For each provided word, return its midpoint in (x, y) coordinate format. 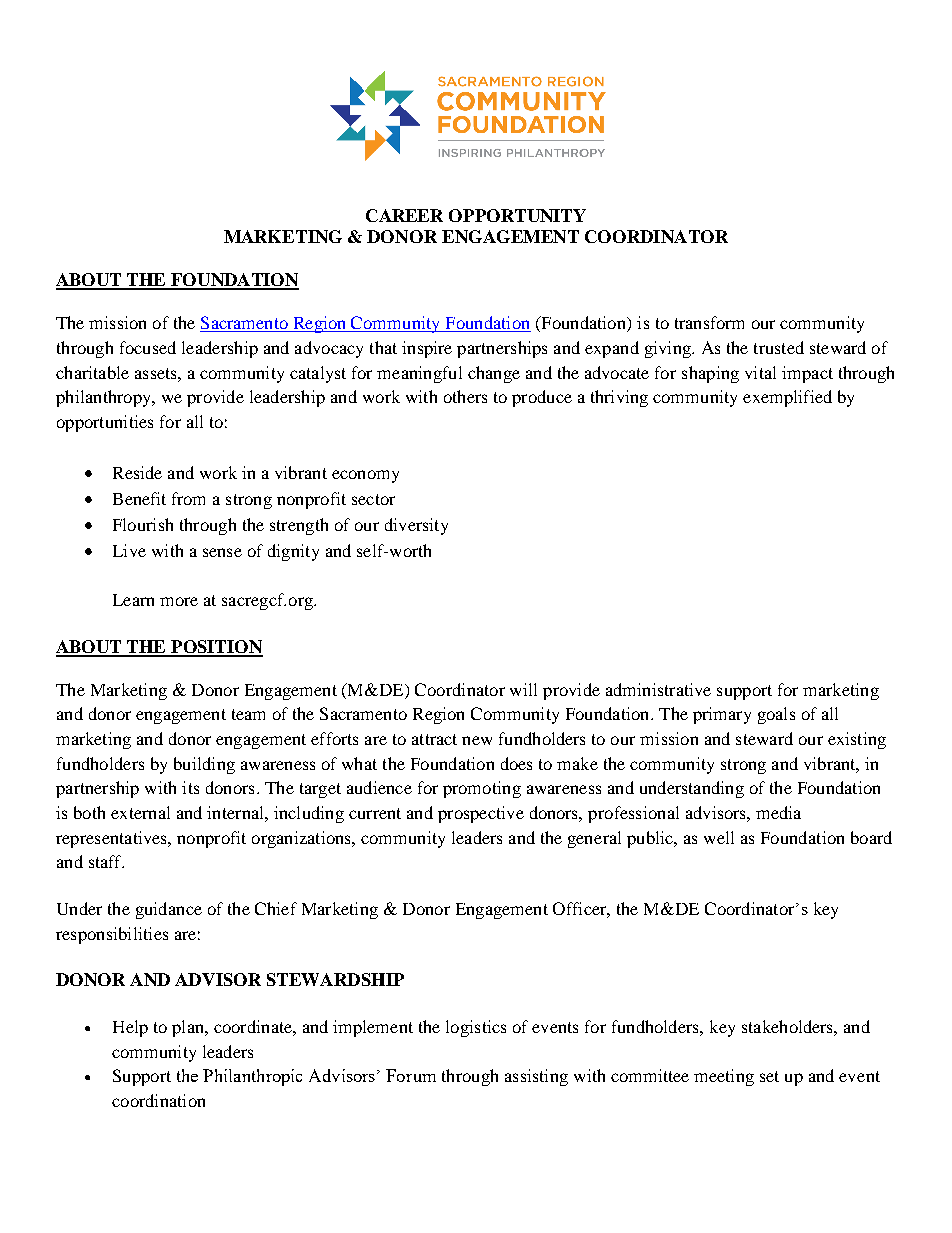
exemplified (787, 398)
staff (106, 861)
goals (776, 715)
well (719, 837)
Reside (137, 472)
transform (709, 322)
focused (148, 347)
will (523, 689)
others (465, 396)
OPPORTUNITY (517, 215)
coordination (158, 1100)
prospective (481, 814)
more (179, 601)
